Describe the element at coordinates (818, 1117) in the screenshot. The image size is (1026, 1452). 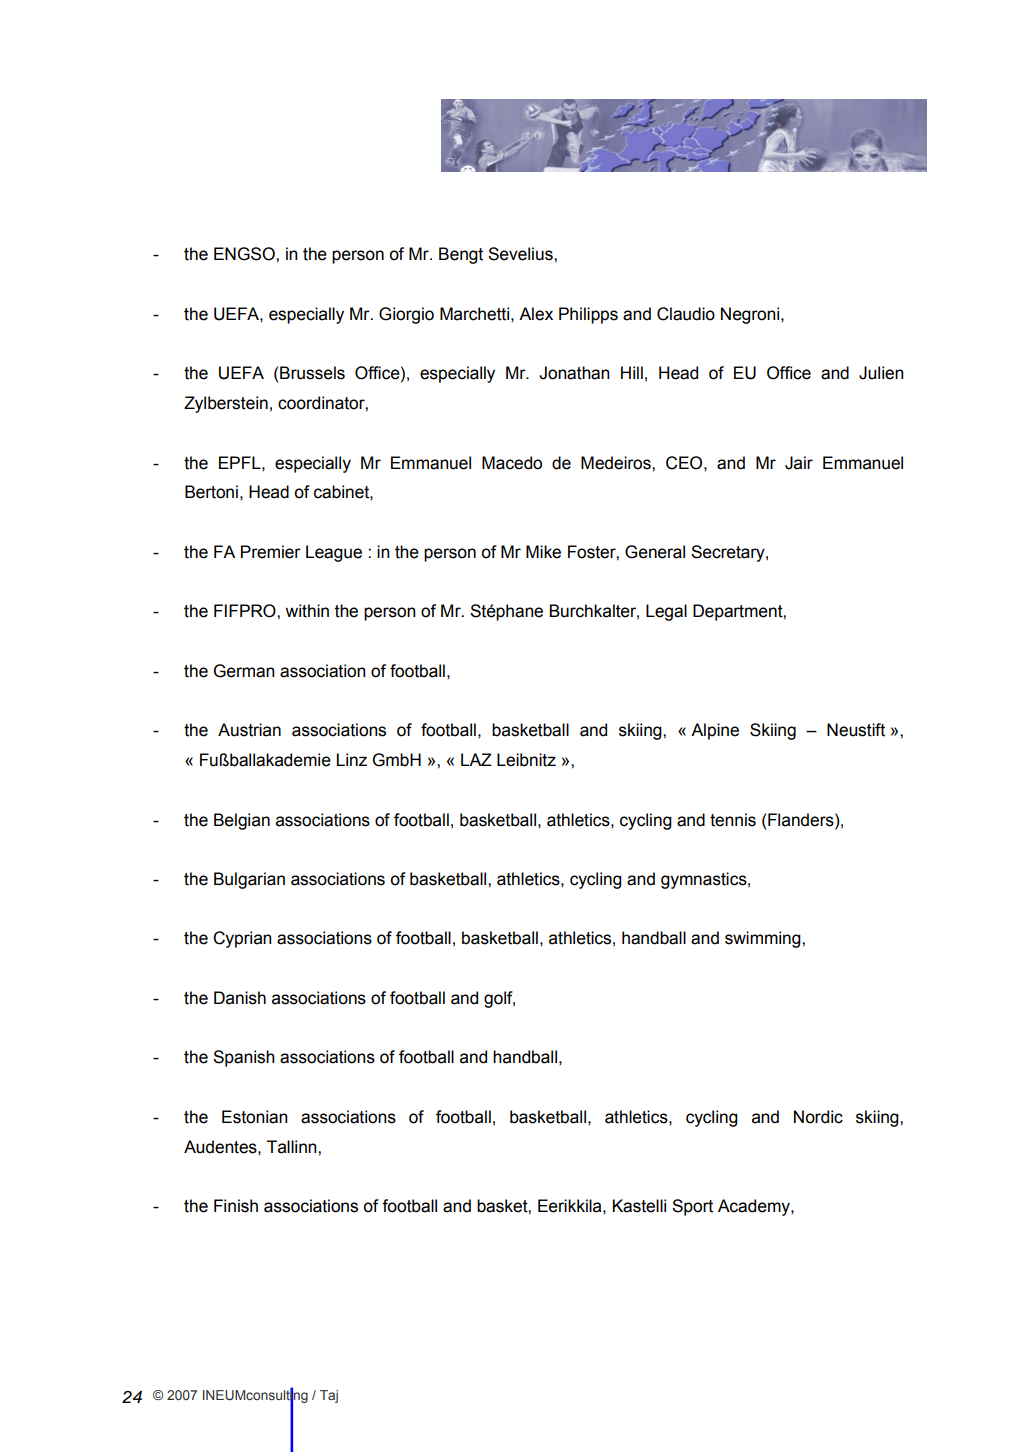
I see `Nordic` at that location.
